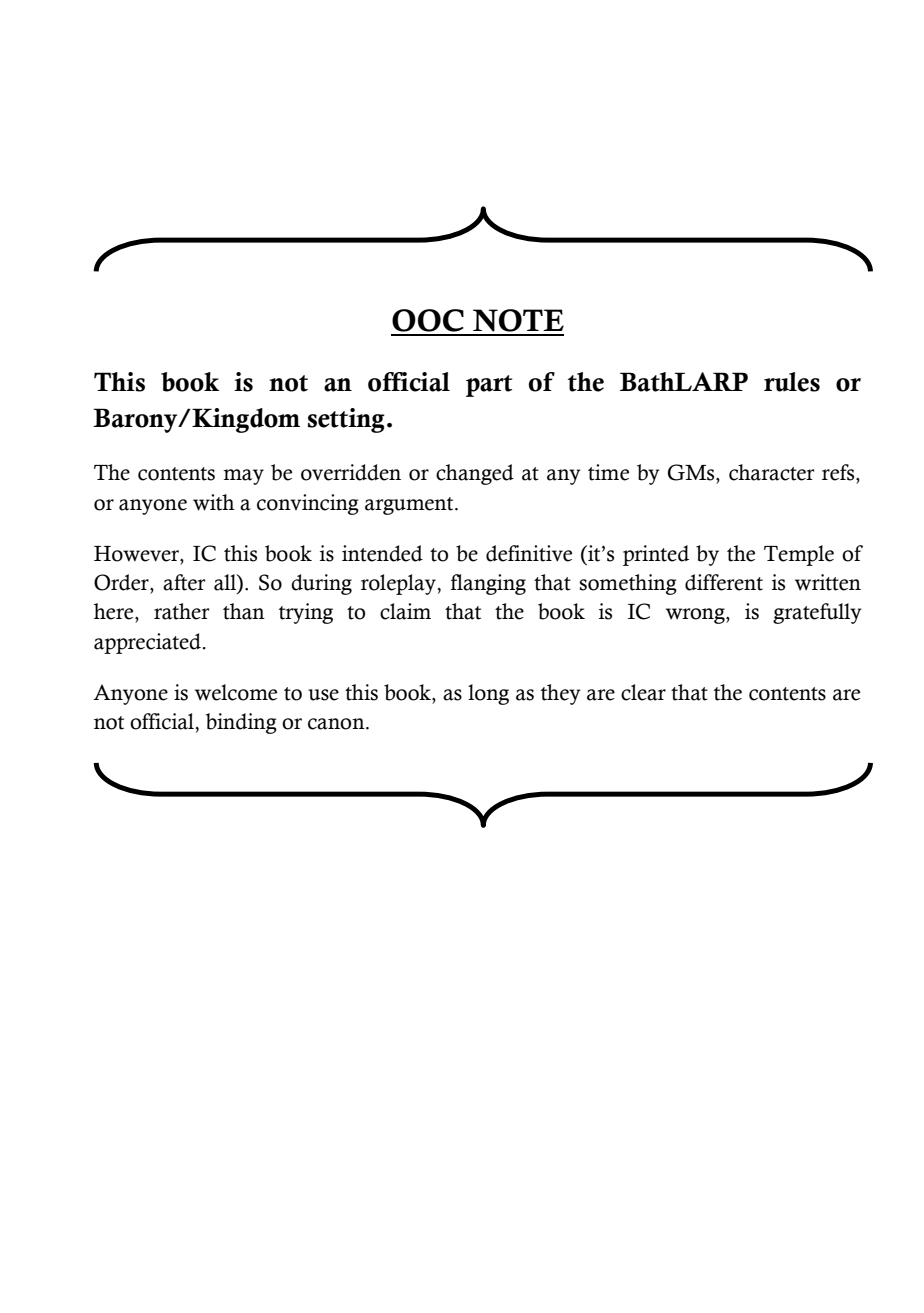 This image has width=924, height=1313. Describe the element at coordinates (792, 382) in the image. I see `rules` at that location.
